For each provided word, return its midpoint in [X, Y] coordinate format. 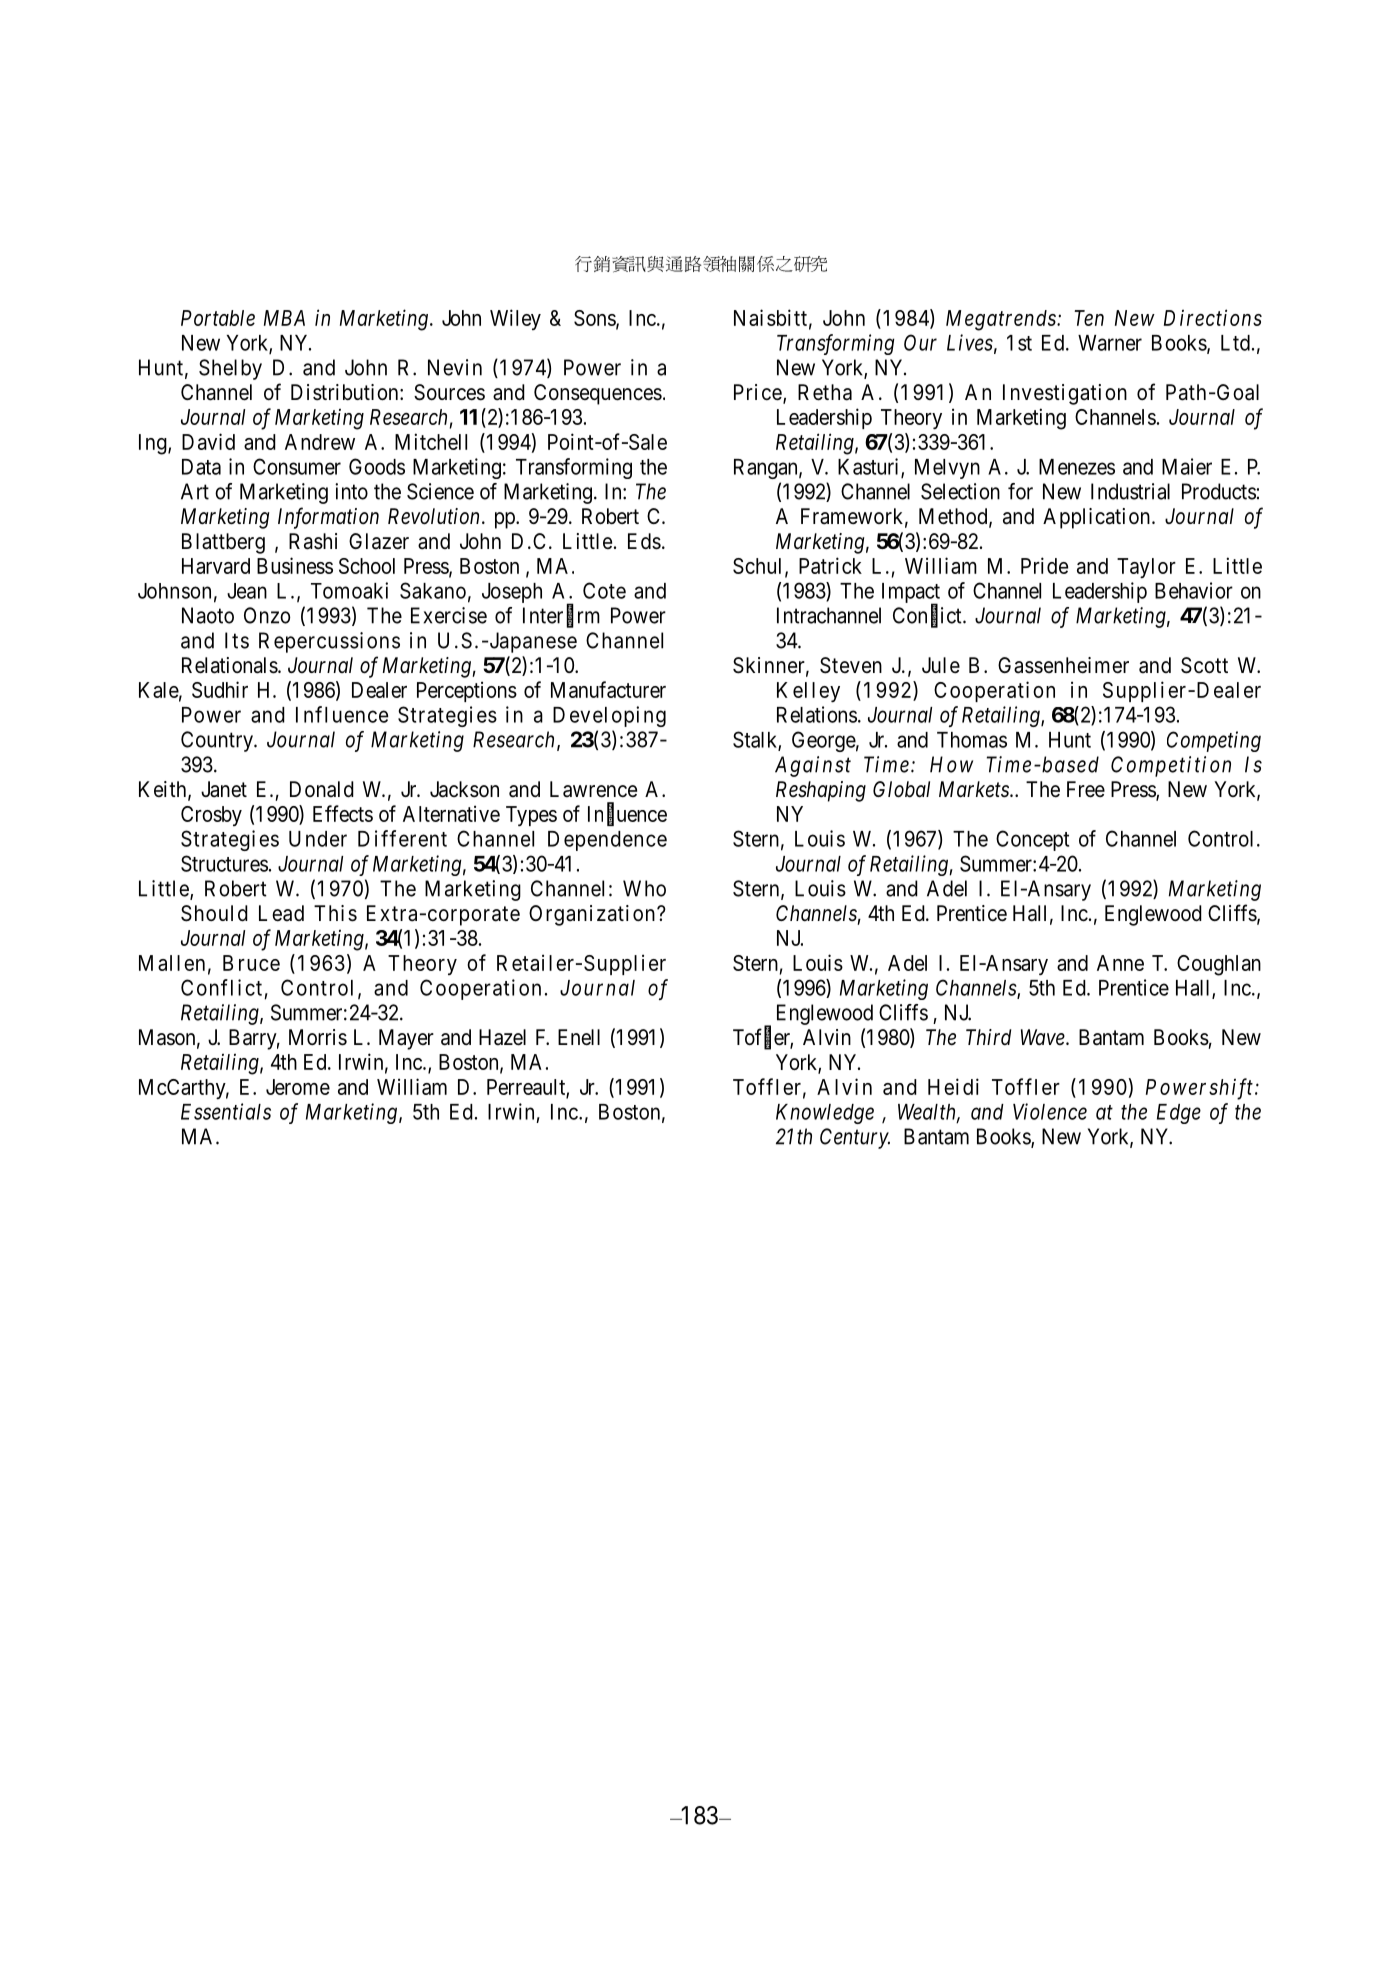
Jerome [298, 1087]
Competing [1214, 741]
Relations [817, 714]
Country [218, 741]
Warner [1110, 343]
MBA [284, 318]
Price [758, 392]
